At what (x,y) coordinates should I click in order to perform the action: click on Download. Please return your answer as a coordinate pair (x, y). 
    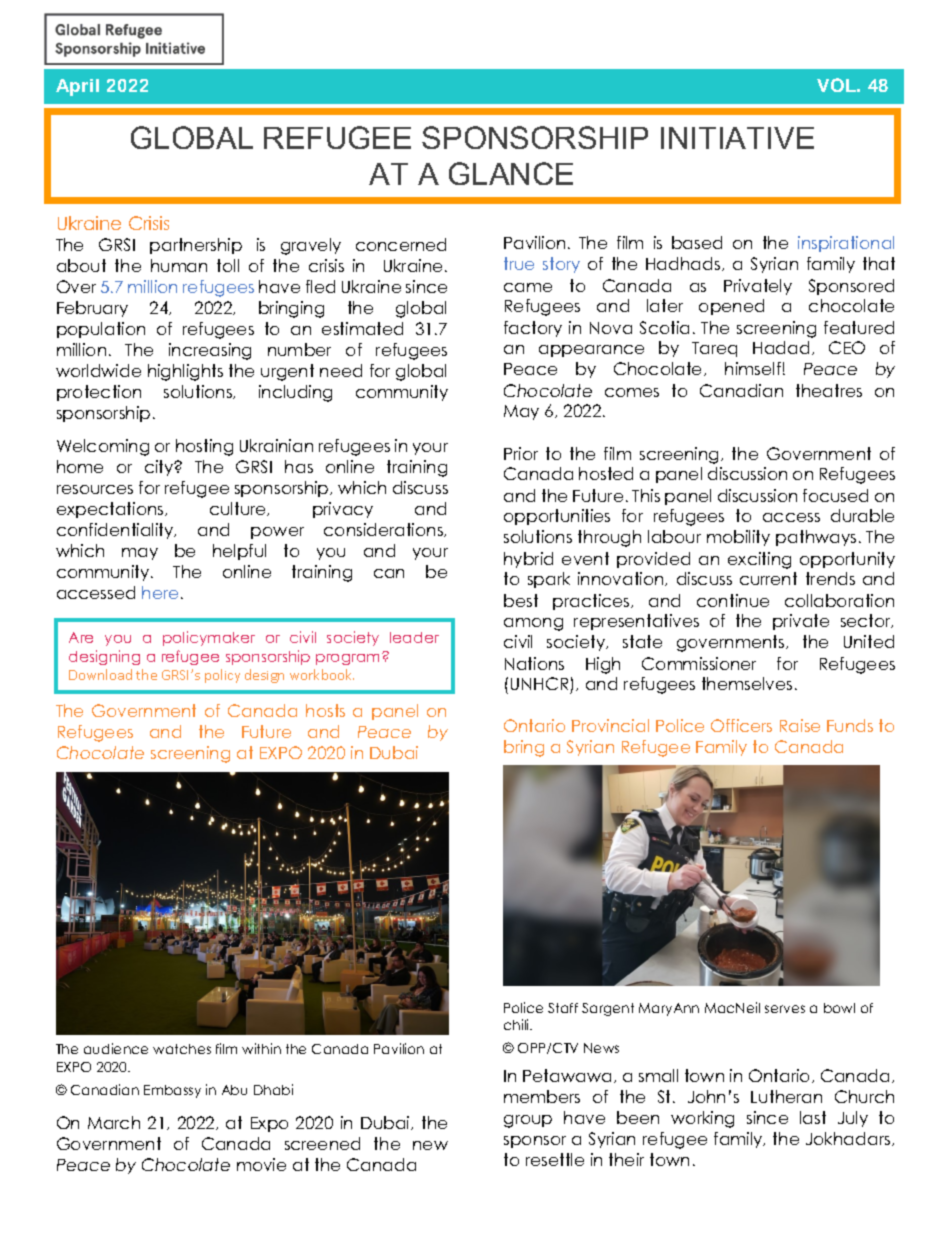
    Looking at the image, I should click on (100, 674).
